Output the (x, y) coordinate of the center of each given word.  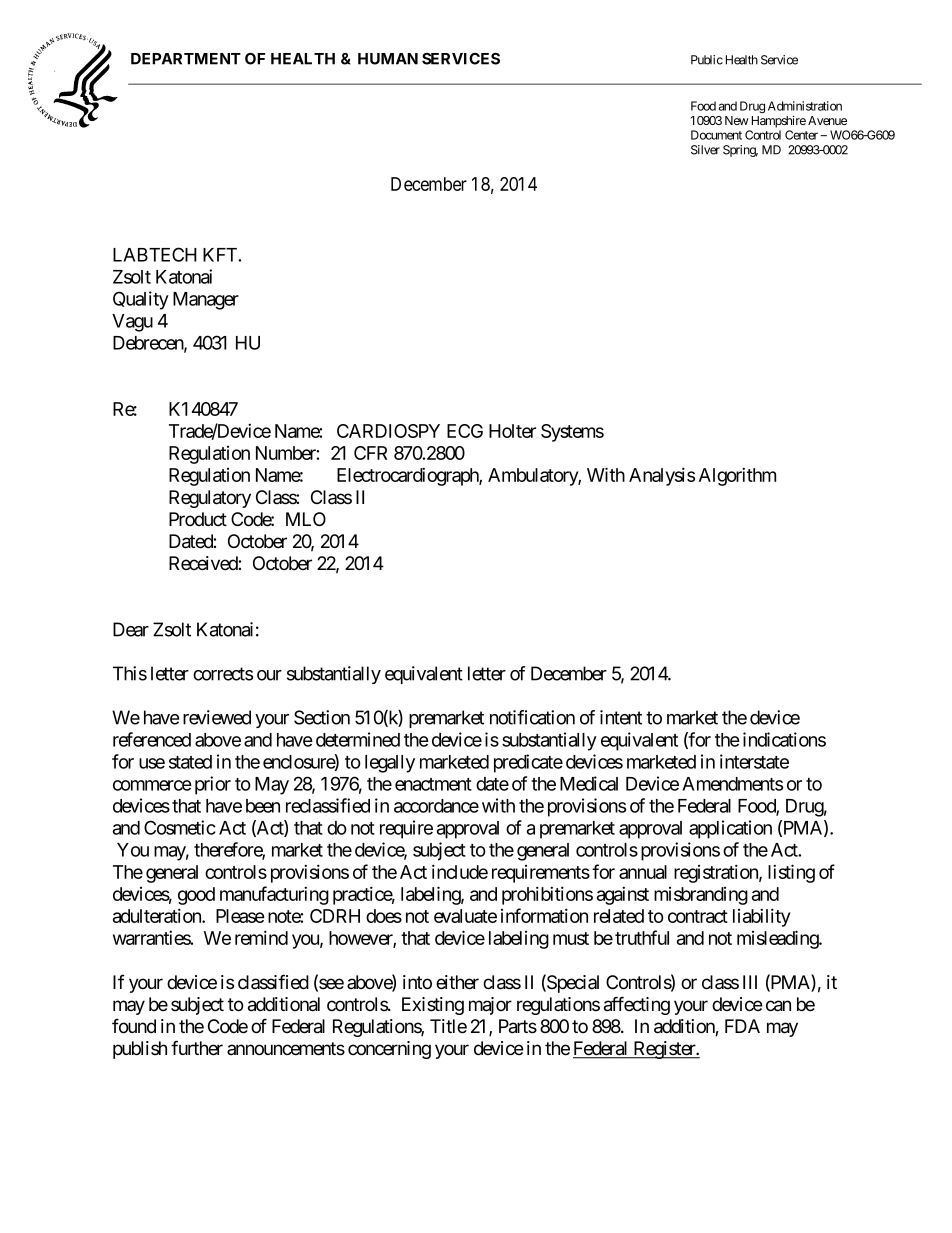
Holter (512, 431)
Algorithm (737, 476)
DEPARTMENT (186, 59)
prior (213, 785)
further (197, 1048)
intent (621, 717)
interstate (754, 761)
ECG (465, 431)
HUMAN (388, 59)
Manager (206, 301)
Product (198, 519)
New (737, 120)
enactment (433, 784)
